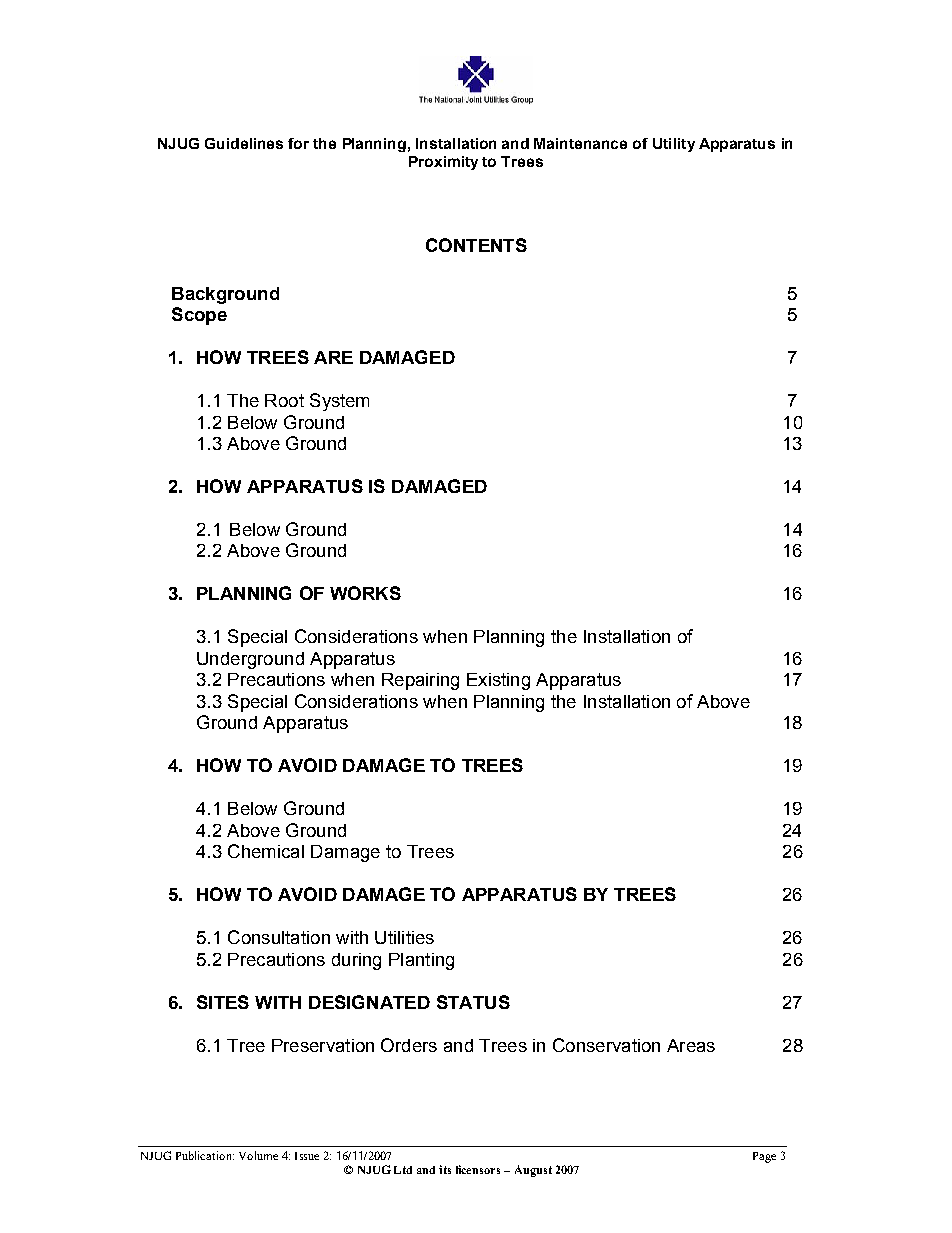  Describe the element at coordinates (365, 593) in the screenshot. I see `WORKS` at that location.
